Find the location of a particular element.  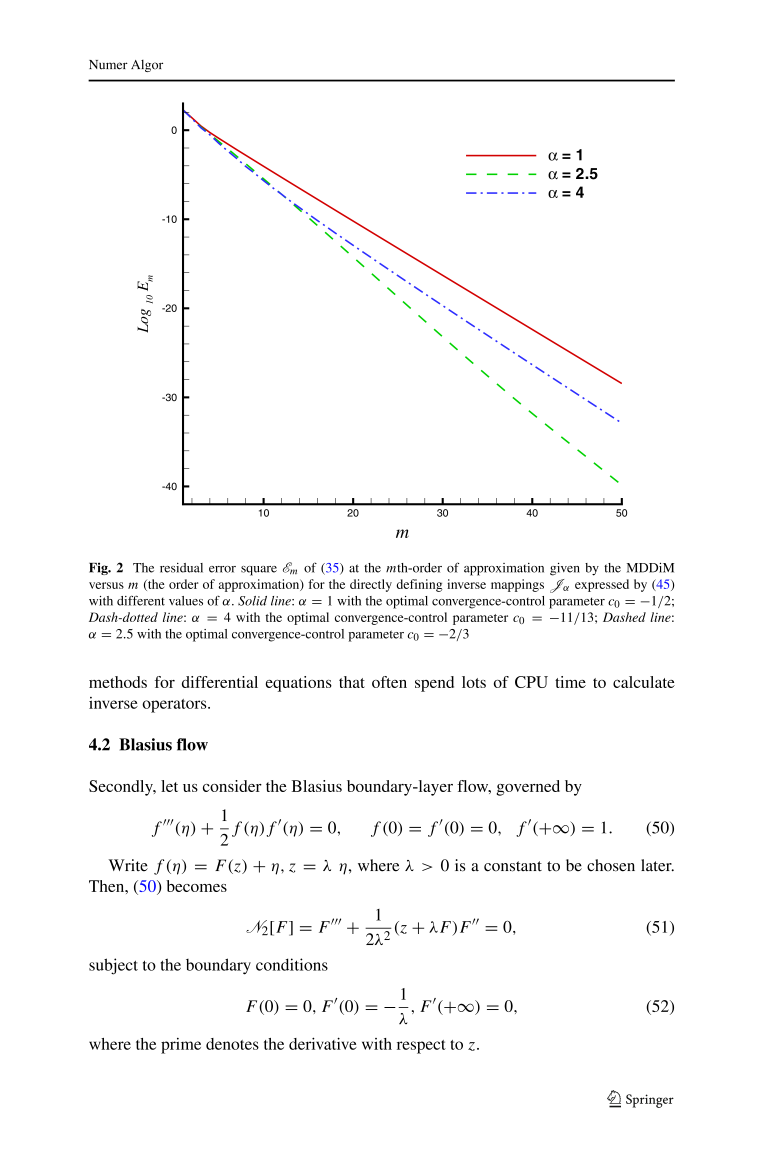

Numer is located at coordinates (108, 65).
